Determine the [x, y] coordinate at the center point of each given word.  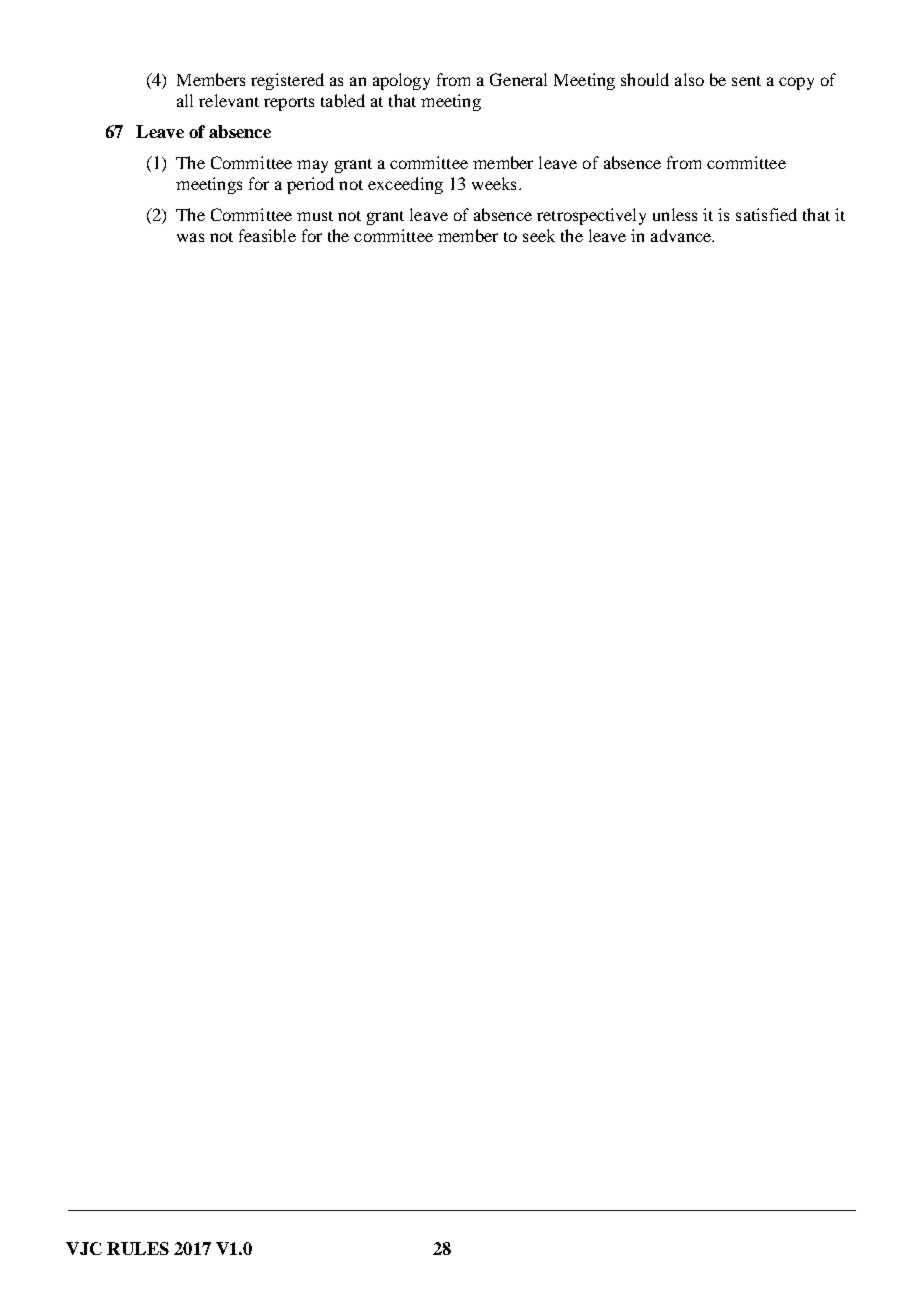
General [518, 79]
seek [539, 235]
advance [682, 235]
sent [746, 81]
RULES [138, 1248]
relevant [229, 100]
